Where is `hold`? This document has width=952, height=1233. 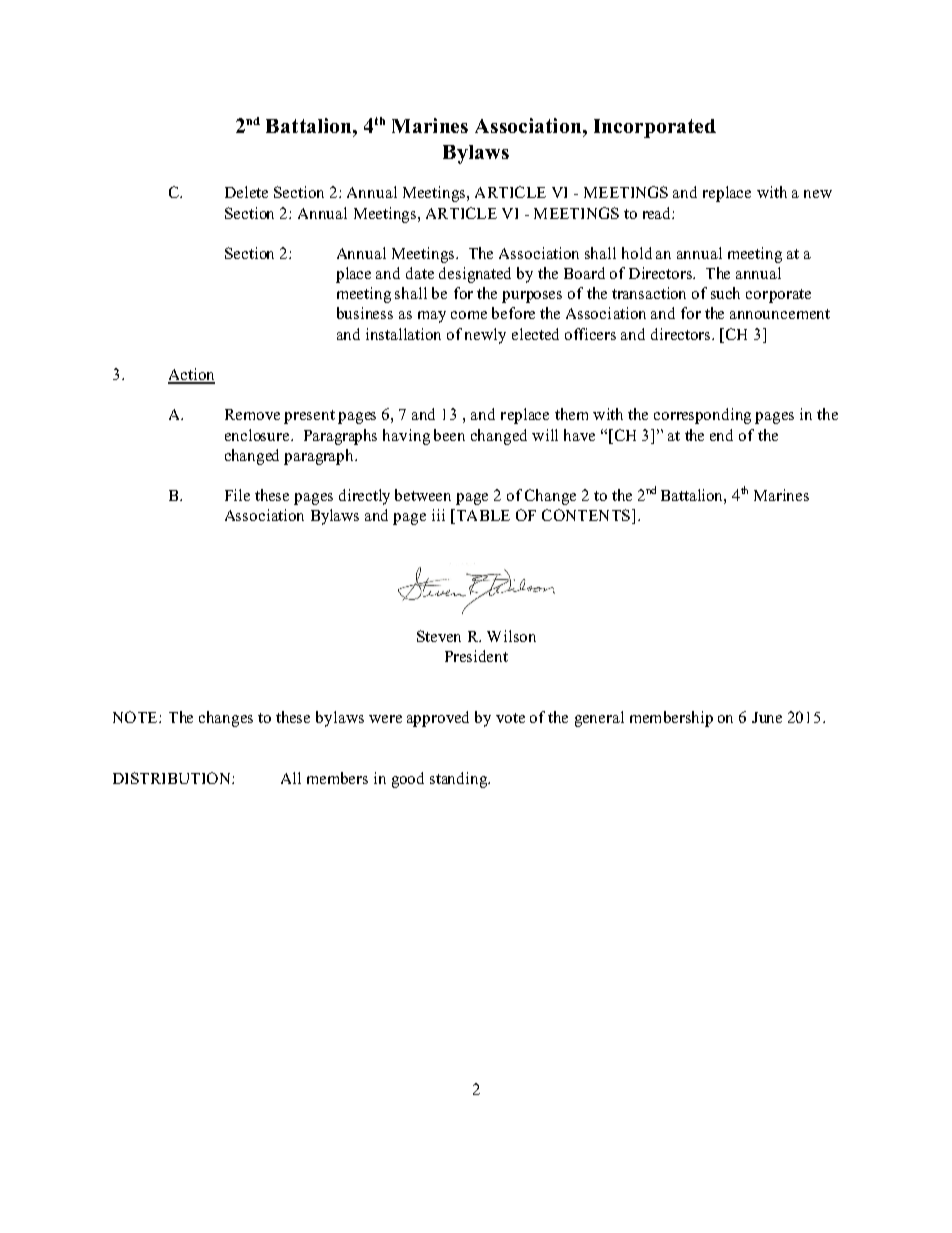
hold is located at coordinates (637, 253).
